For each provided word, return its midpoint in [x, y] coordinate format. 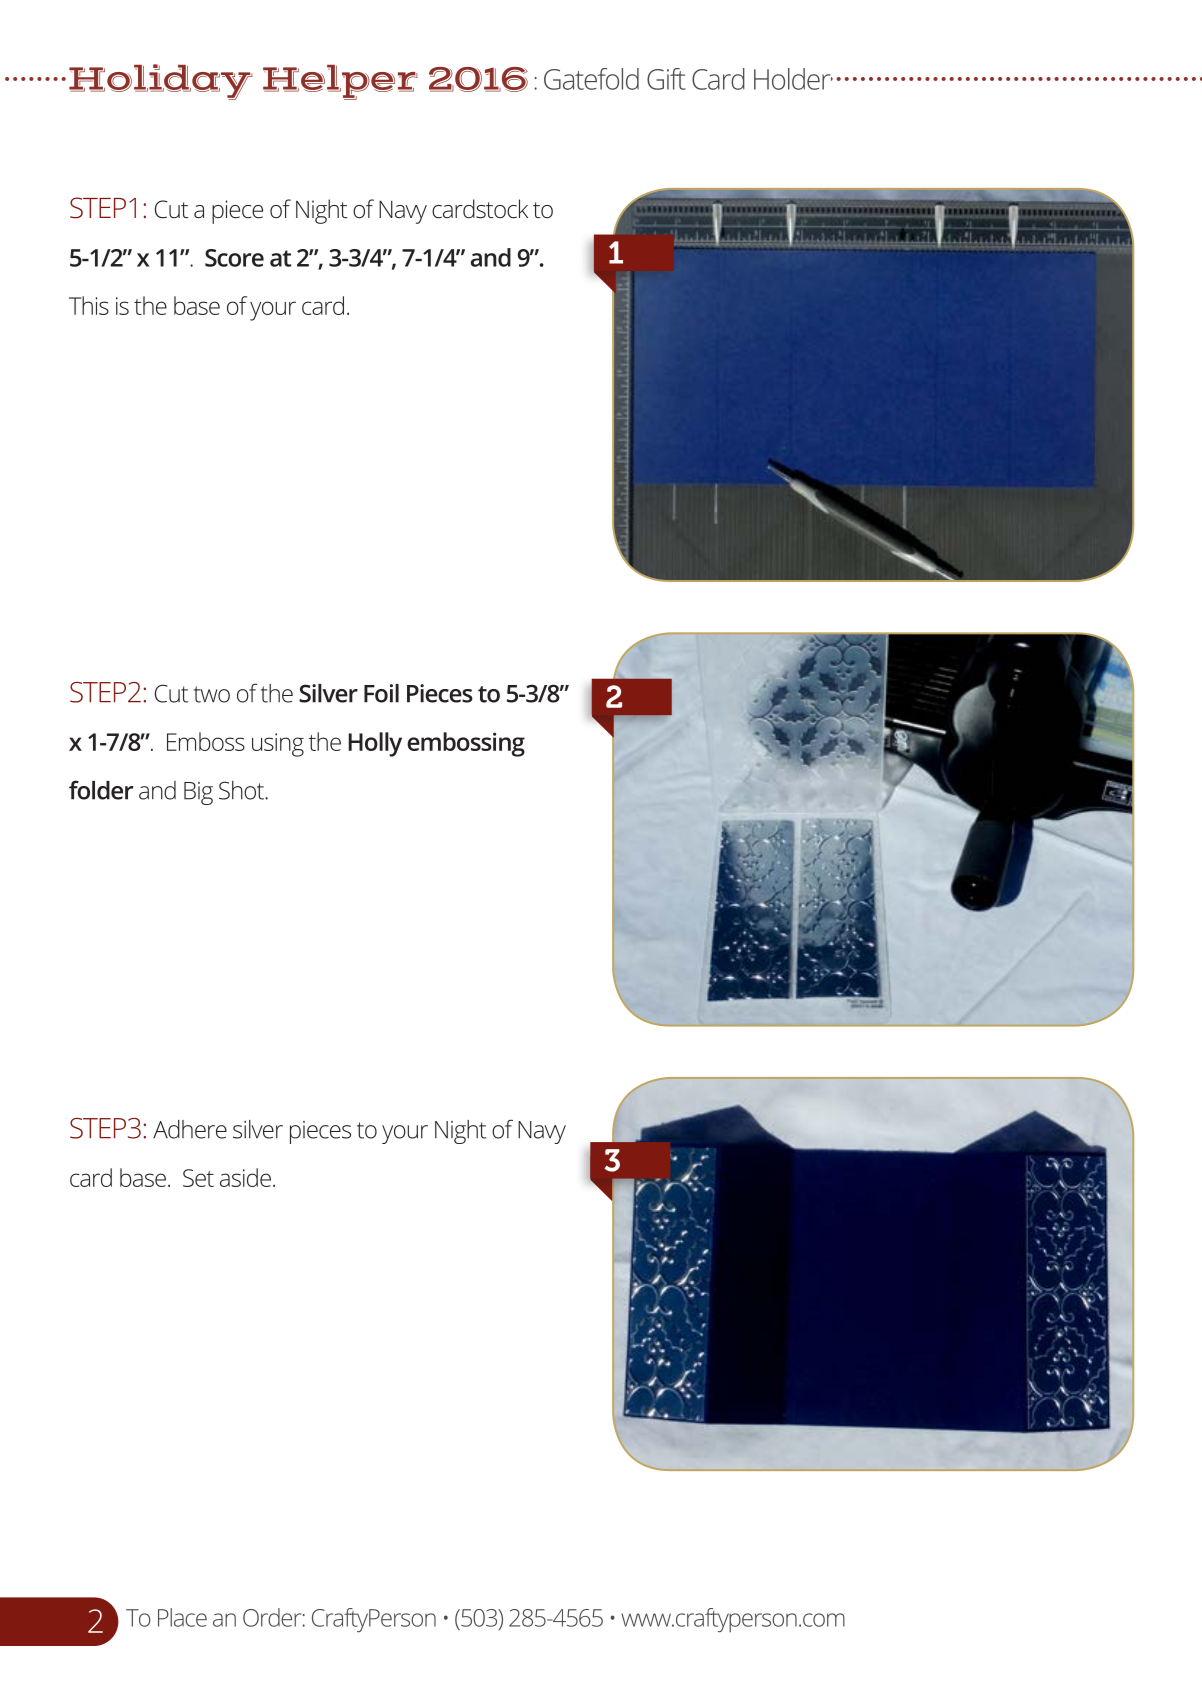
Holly [375, 744]
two [212, 694]
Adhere [190, 1129]
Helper [340, 82]
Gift [666, 79]
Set [198, 1178]
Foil [381, 693]
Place [182, 1617]
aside [245, 1177]
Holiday [161, 82]
